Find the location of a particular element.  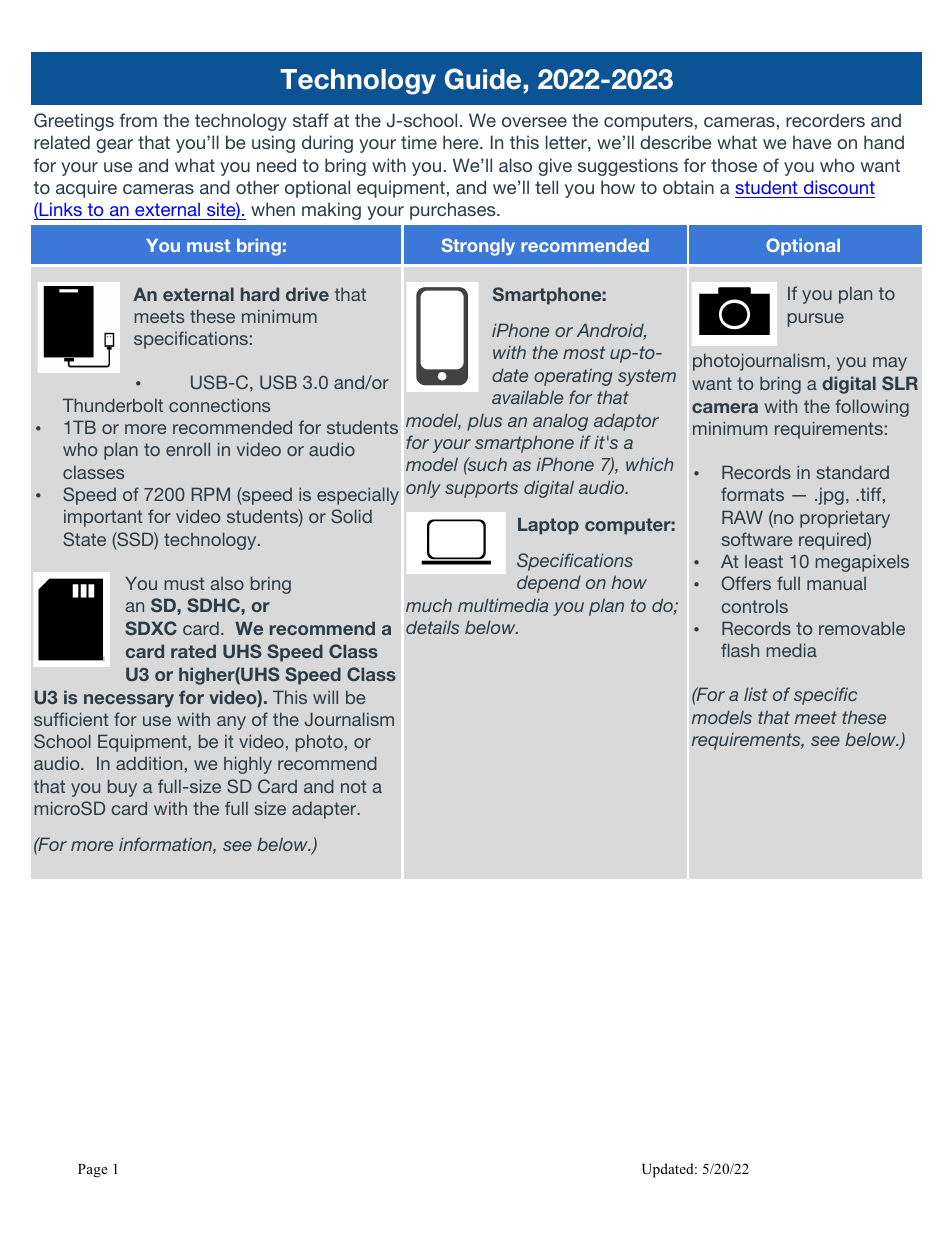

not is located at coordinates (354, 786).
